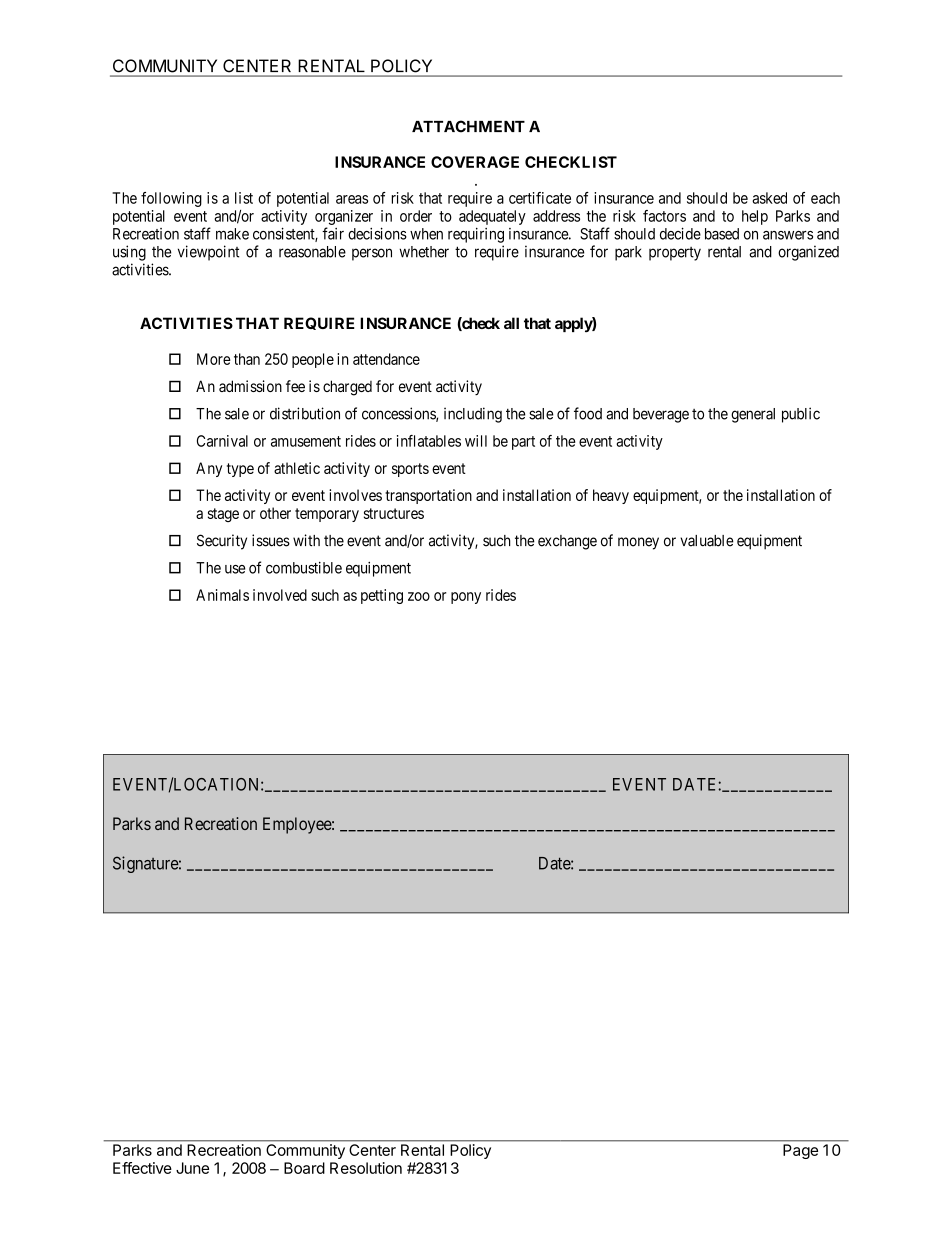  Describe the element at coordinates (192, 1168) in the screenshot. I see `June` at that location.
